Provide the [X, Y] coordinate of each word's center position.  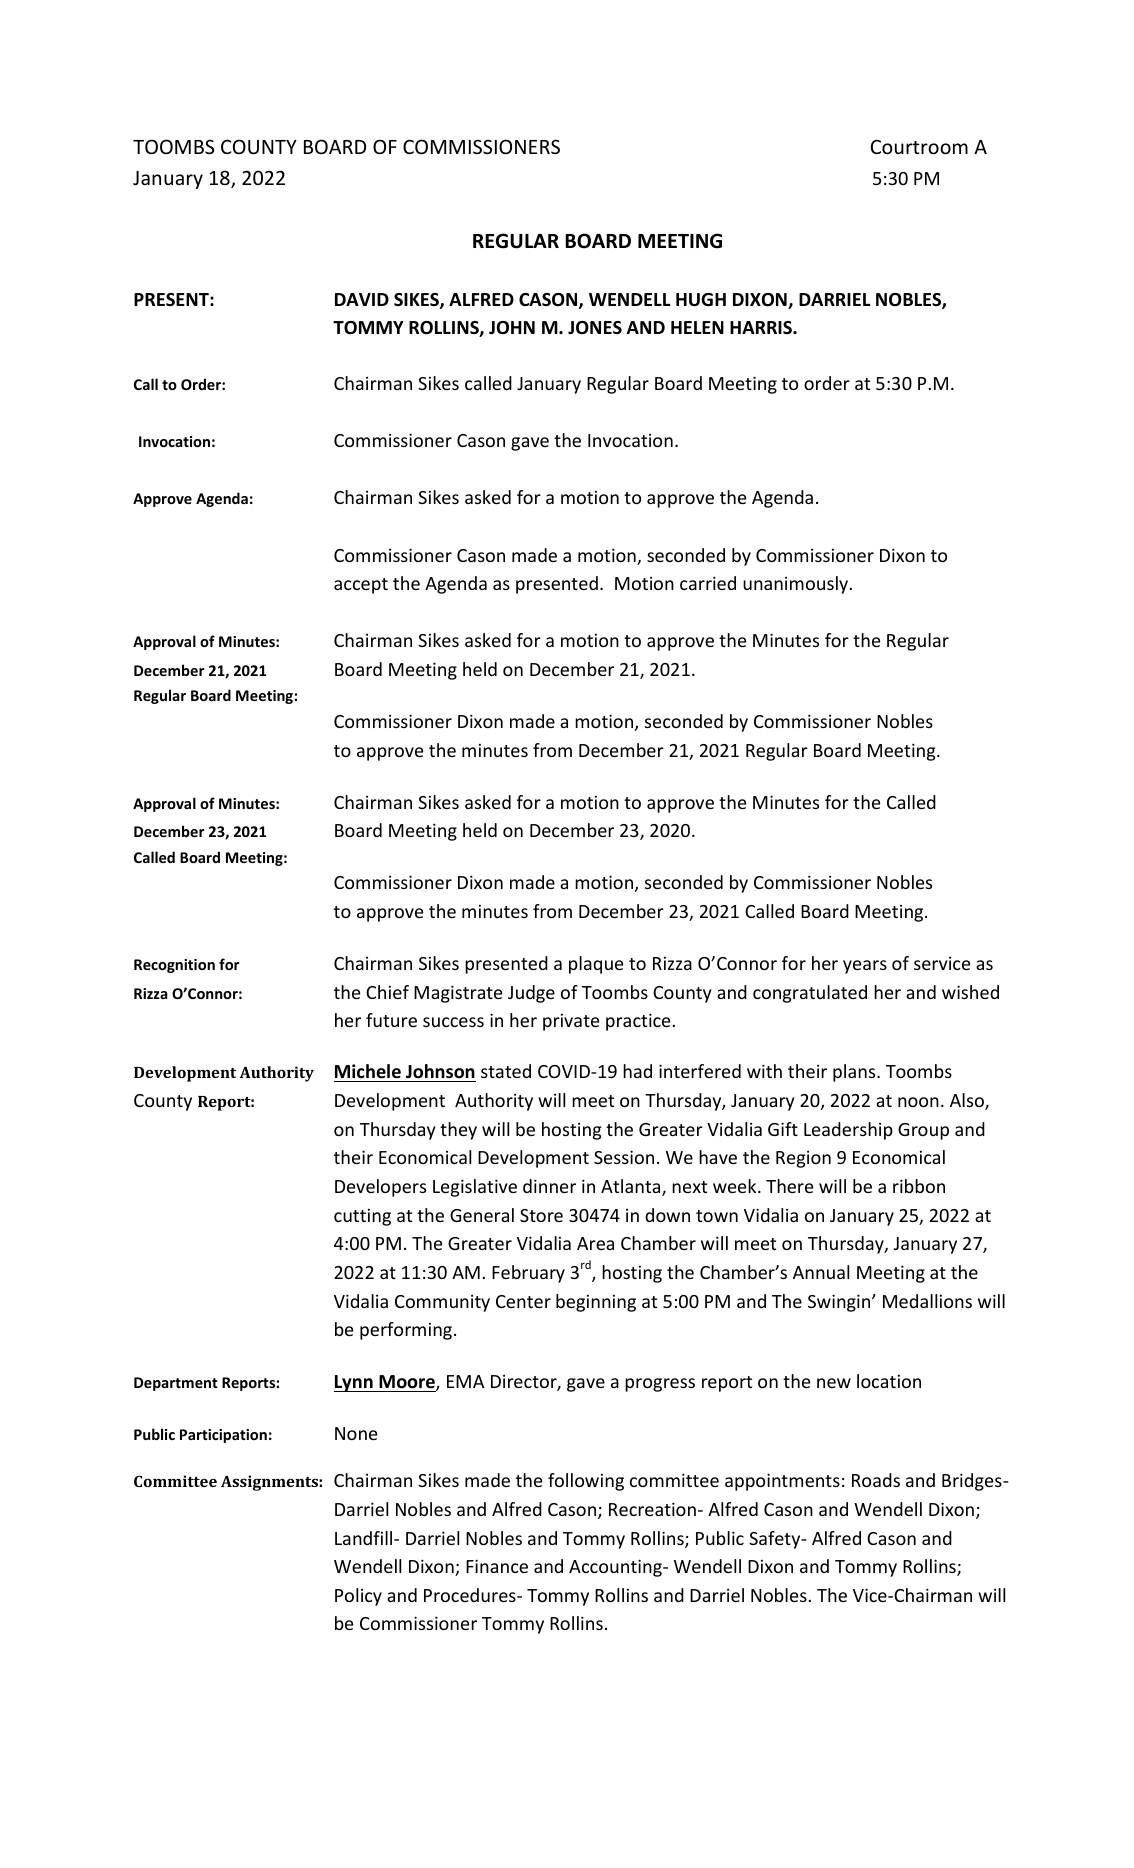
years [865, 967]
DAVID [362, 299]
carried [708, 583]
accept [361, 586]
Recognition [174, 966]
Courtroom [919, 147]
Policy [358, 1597]
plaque [596, 965]
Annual [821, 1272]
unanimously [795, 585]
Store [541, 1215]
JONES [595, 328]
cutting [362, 1217]
